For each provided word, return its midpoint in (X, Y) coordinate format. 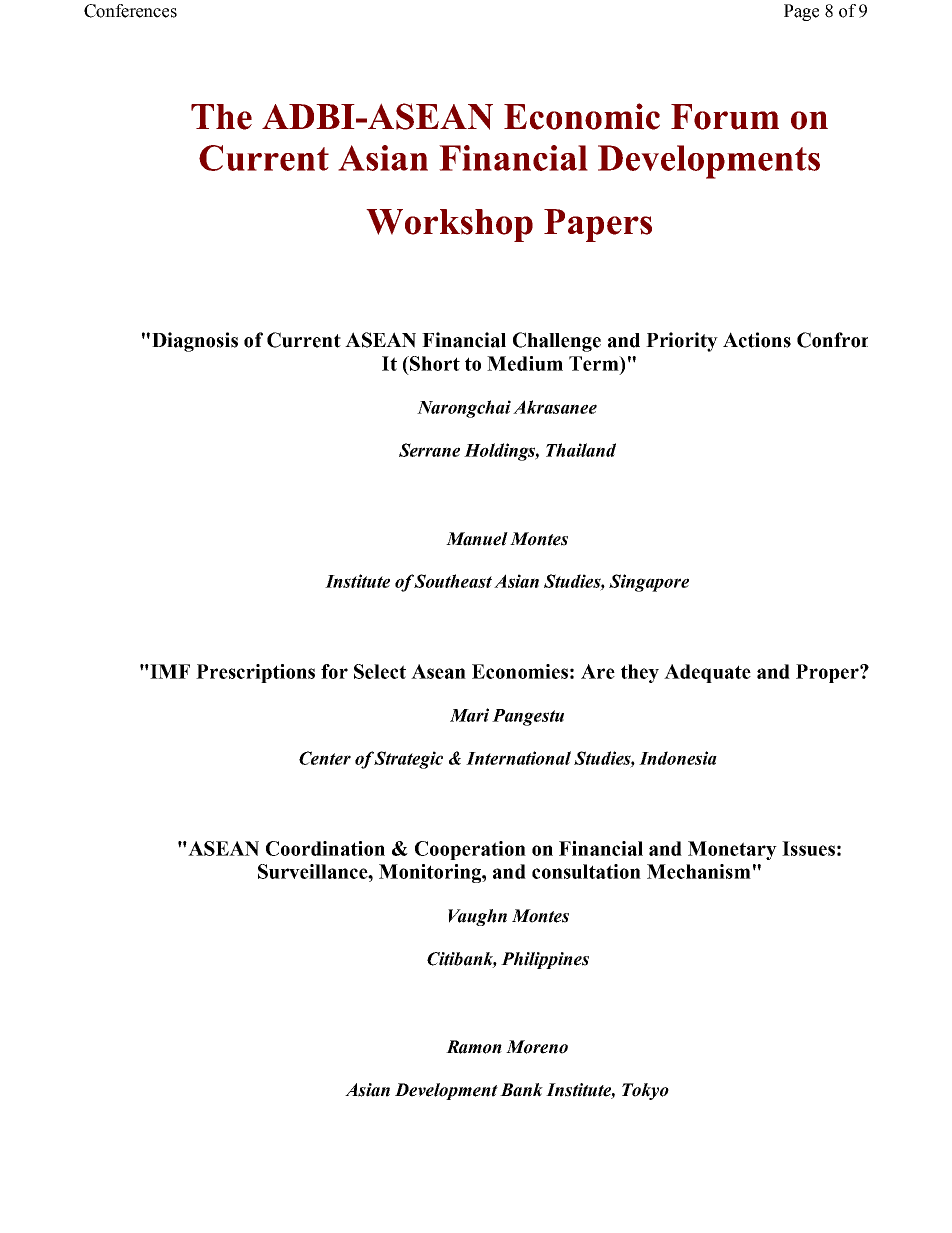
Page (801, 12)
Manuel (477, 539)
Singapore (649, 583)
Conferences (130, 11)
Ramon (474, 1047)
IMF (169, 671)
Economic (582, 116)
